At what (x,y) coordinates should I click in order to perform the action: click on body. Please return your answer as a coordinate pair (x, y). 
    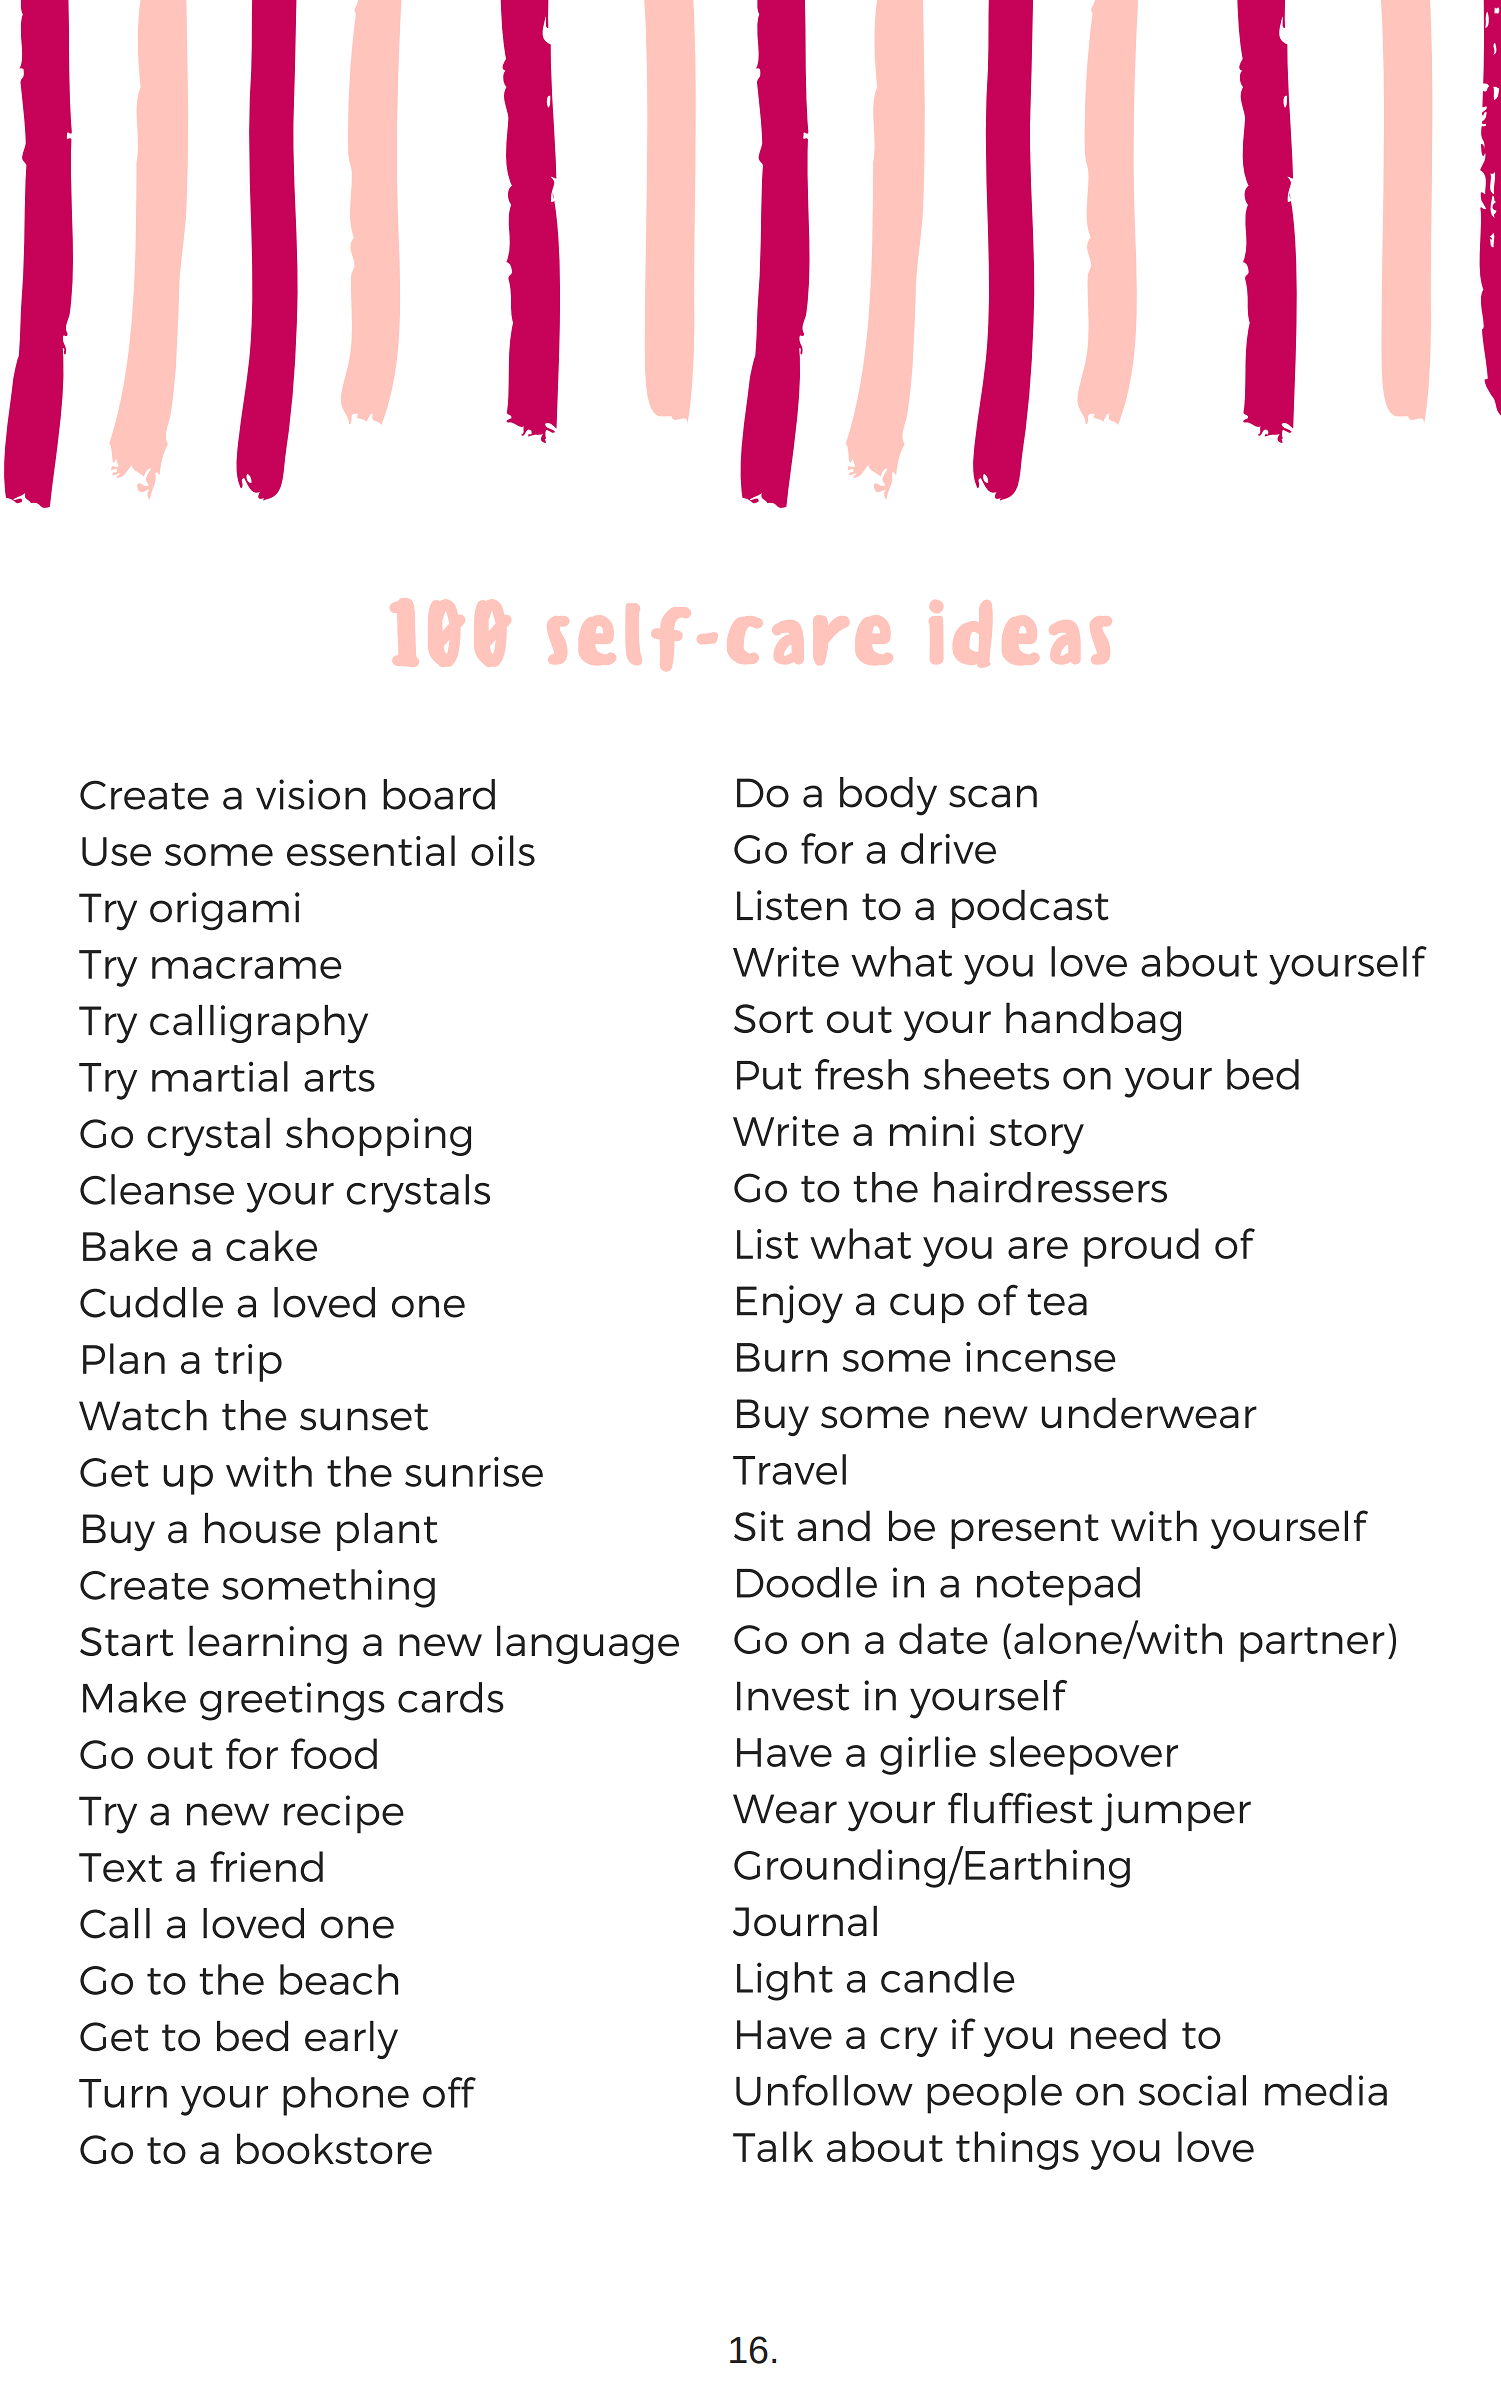
    Looking at the image, I should click on (888, 796).
